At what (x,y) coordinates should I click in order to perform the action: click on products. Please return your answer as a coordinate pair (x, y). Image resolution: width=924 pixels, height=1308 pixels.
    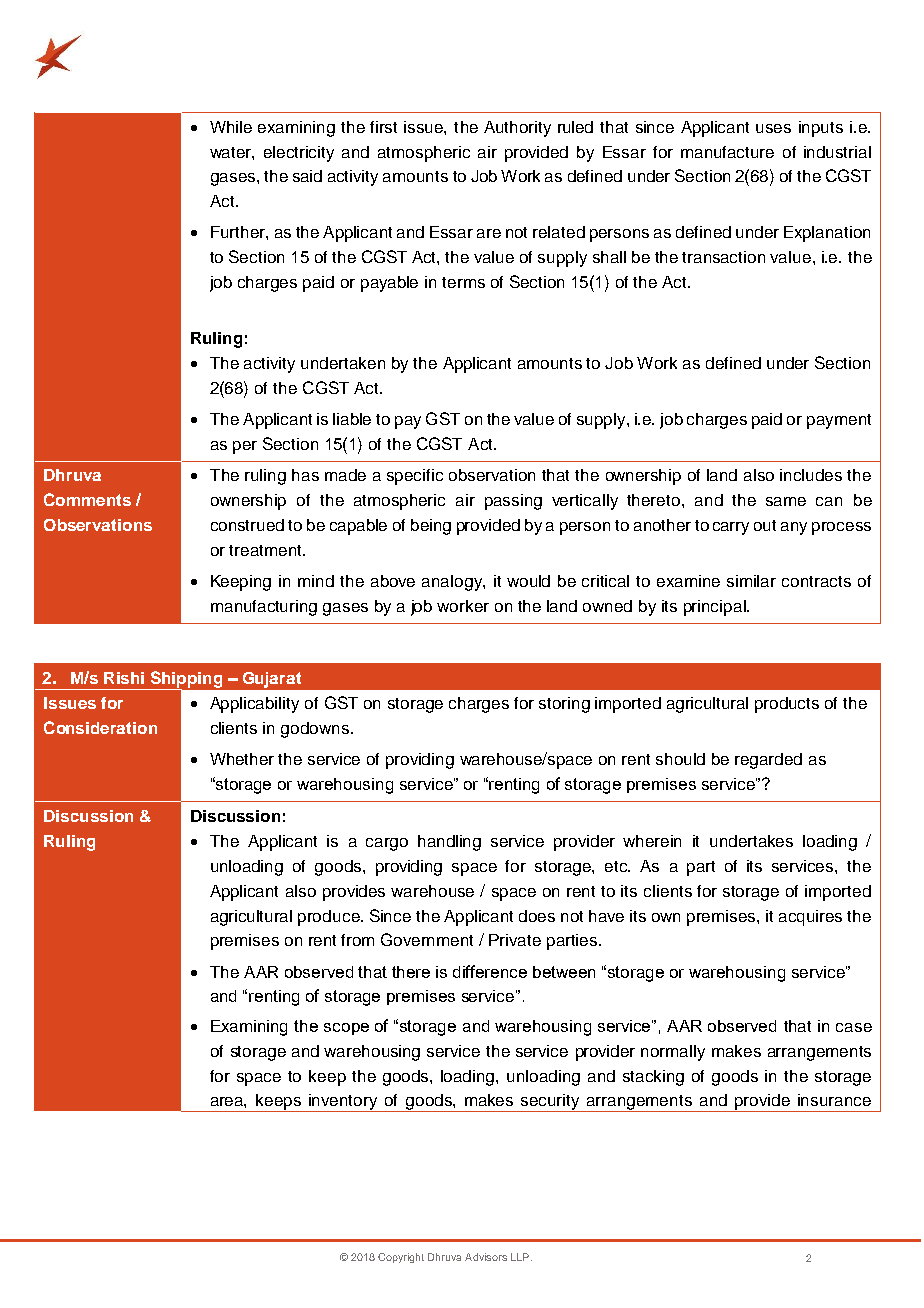
    Looking at the image, I should click on (787, 705).
